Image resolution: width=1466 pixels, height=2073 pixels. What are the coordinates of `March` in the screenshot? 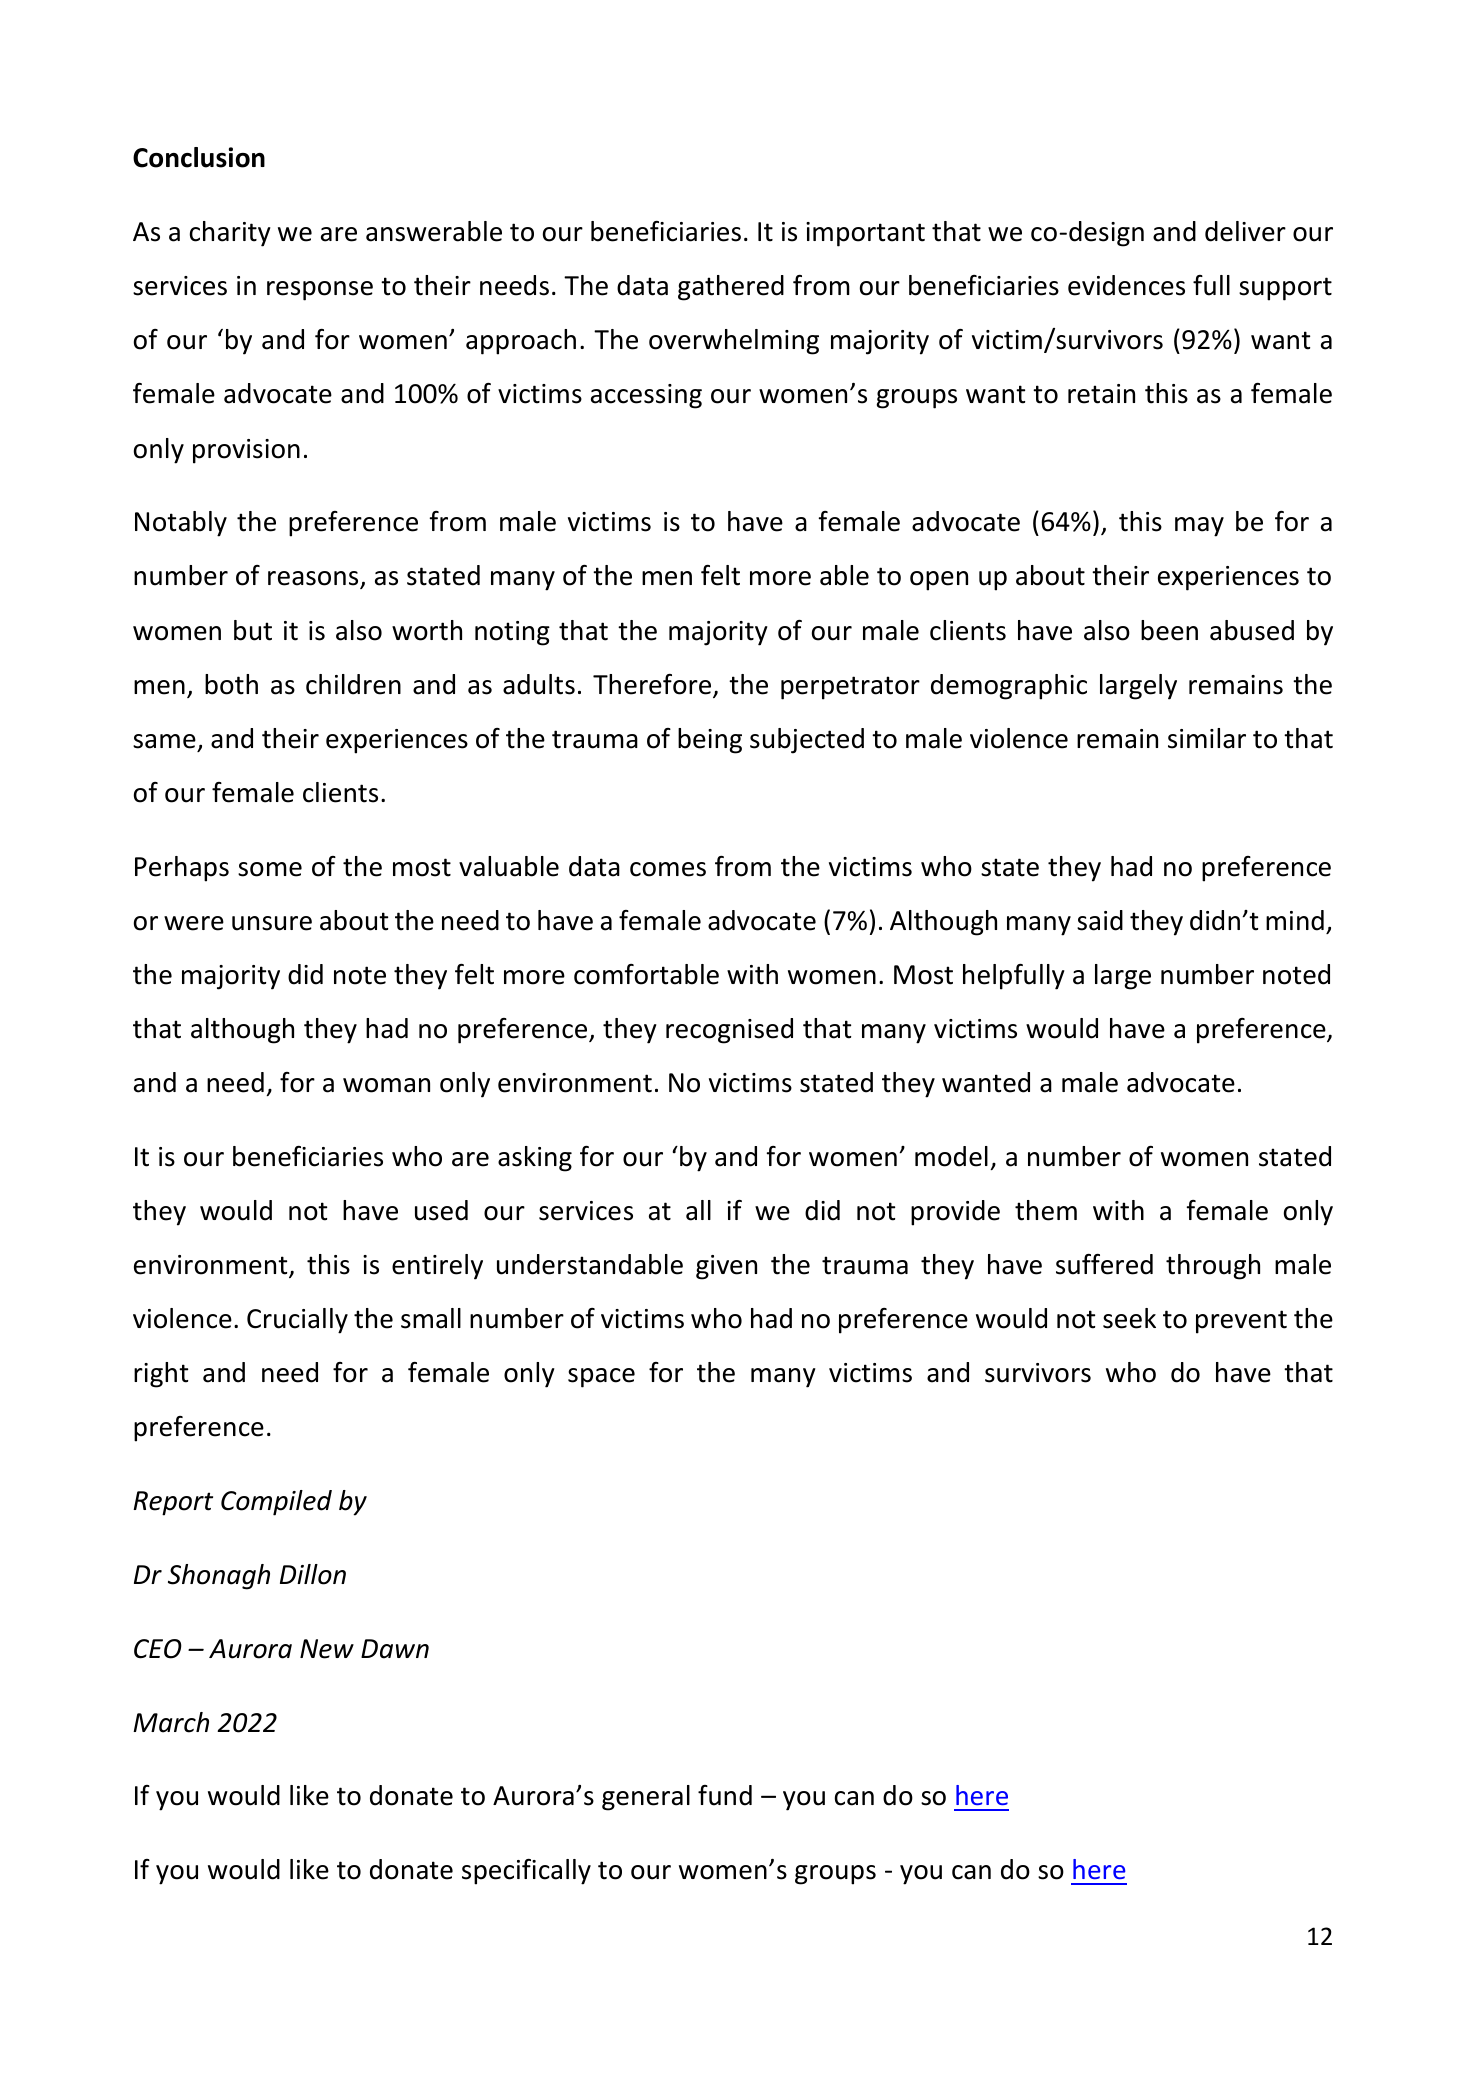 It's located at (171, 1722).
